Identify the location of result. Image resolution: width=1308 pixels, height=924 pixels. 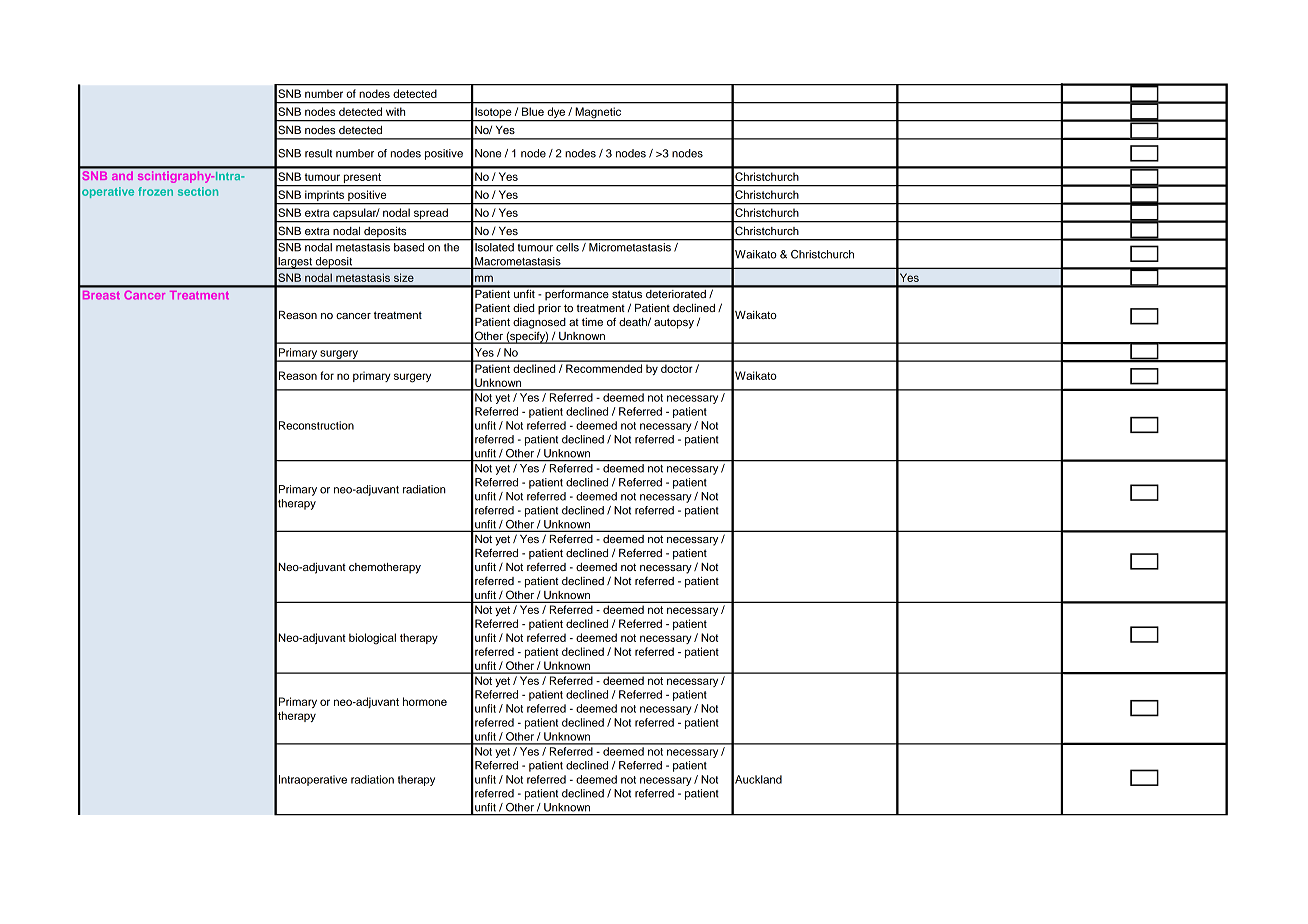
(318, 153).
